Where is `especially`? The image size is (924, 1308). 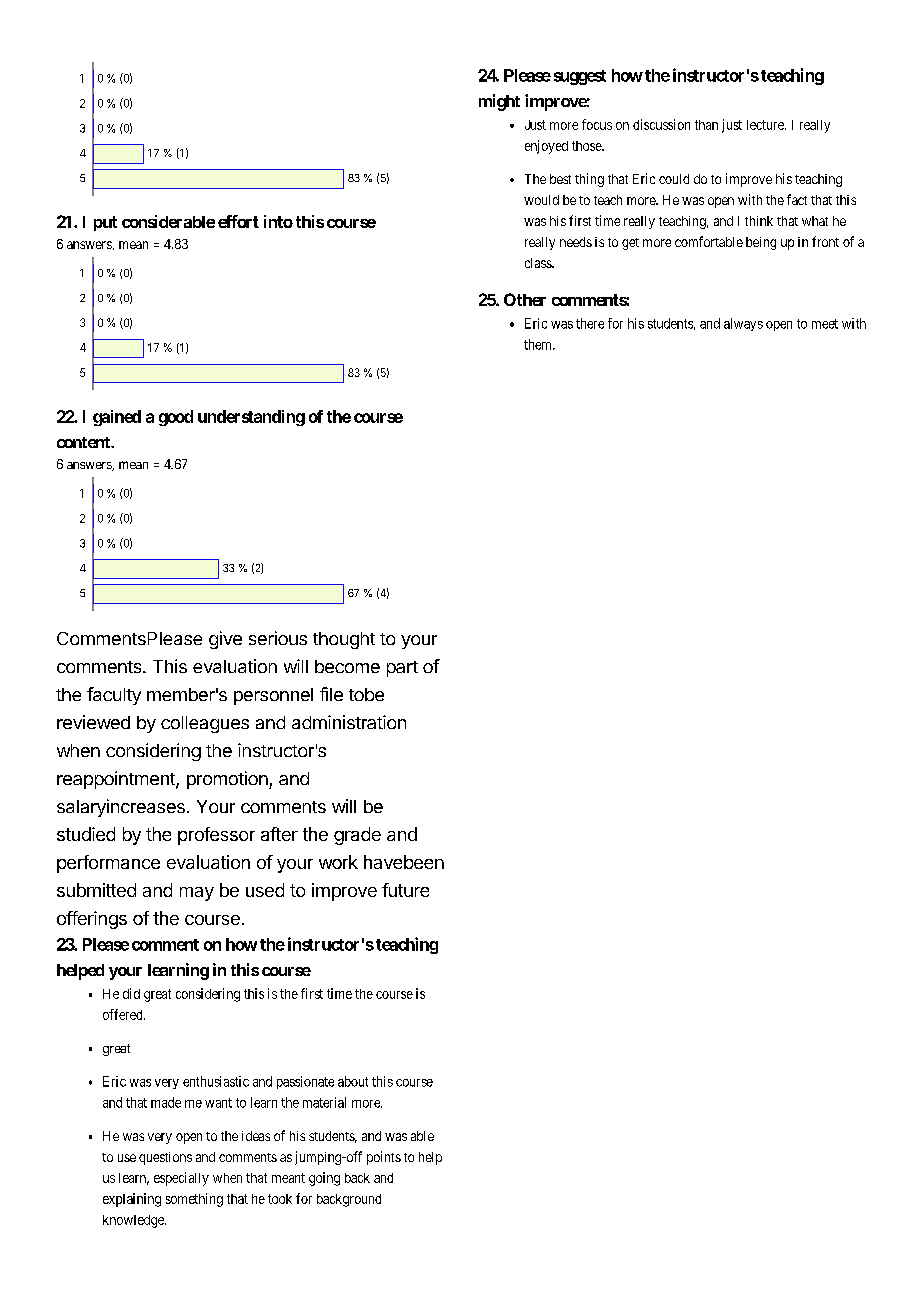 especially is located at coordinates (181, 1179).
